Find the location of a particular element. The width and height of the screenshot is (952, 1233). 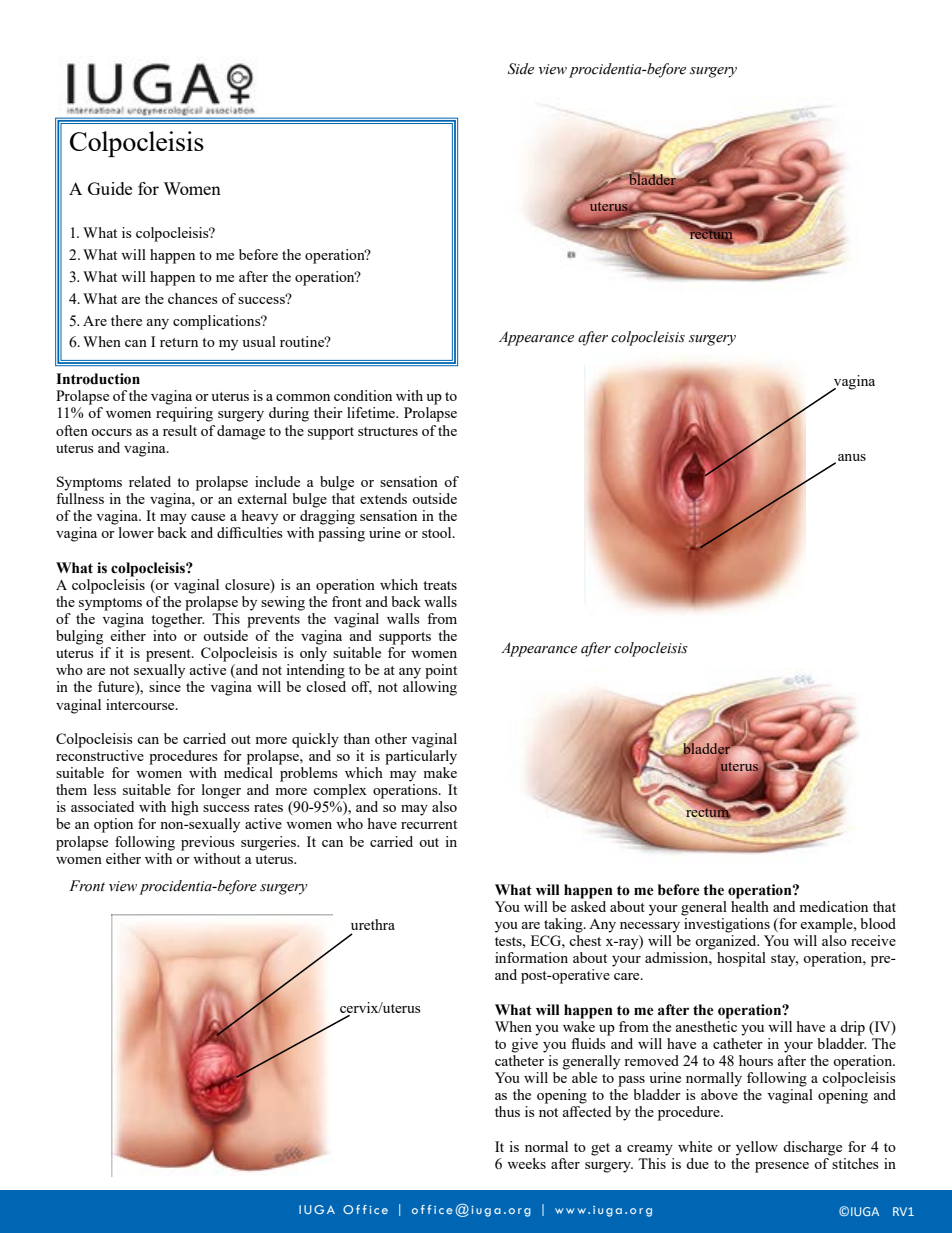

usual is located at coordinates (259, 341).
